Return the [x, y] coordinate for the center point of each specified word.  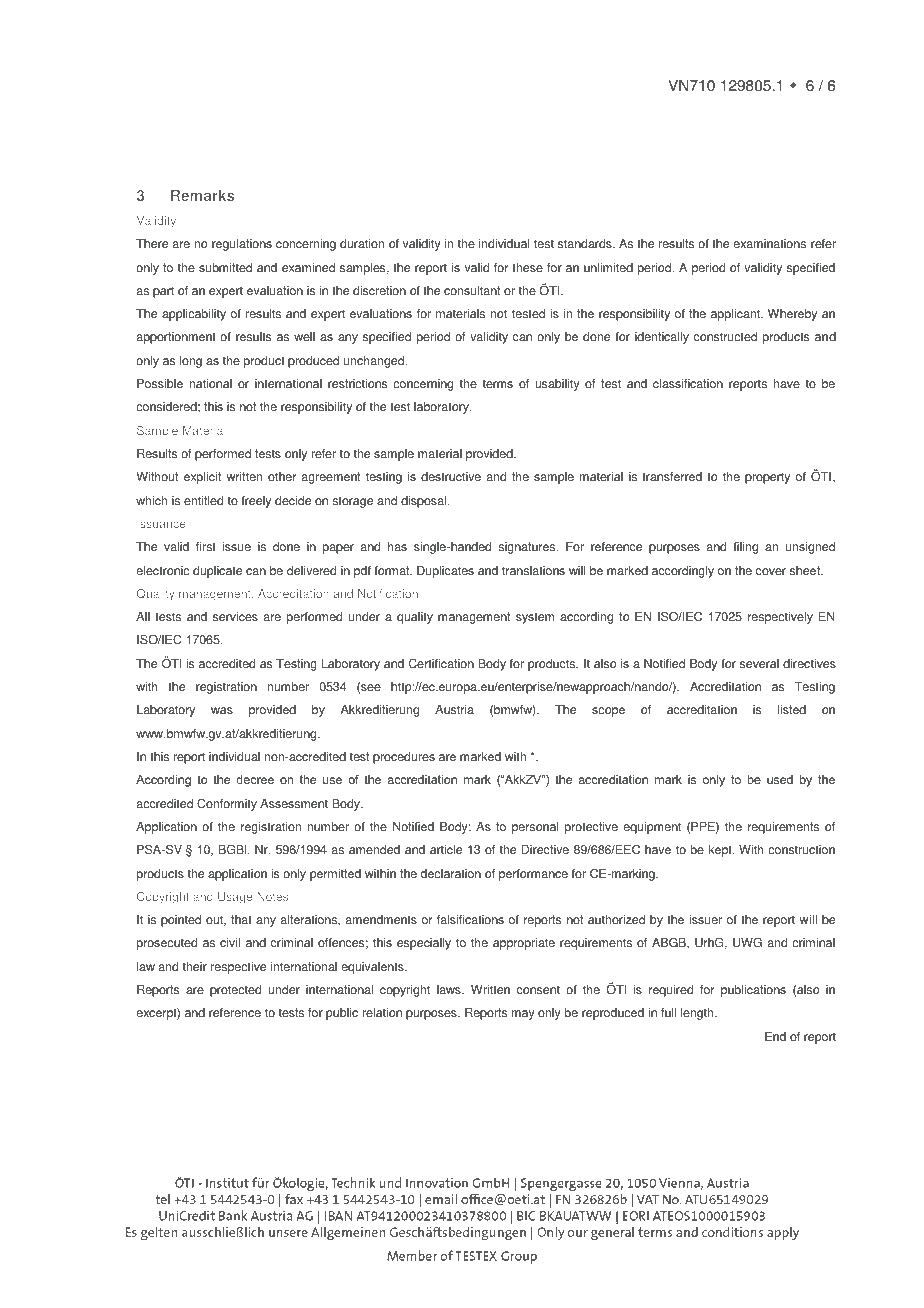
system [535, 618]
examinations [769, 244]
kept [721, 851]
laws [450, 990]
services [235, 617]
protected [235, 991]
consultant [472, 291]
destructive [451, 477]
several [759, 664]
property [767, 478]
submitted [225, 268]
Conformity [227, 804]
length [698, 1014]
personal [535, 828]
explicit [202, 478]
